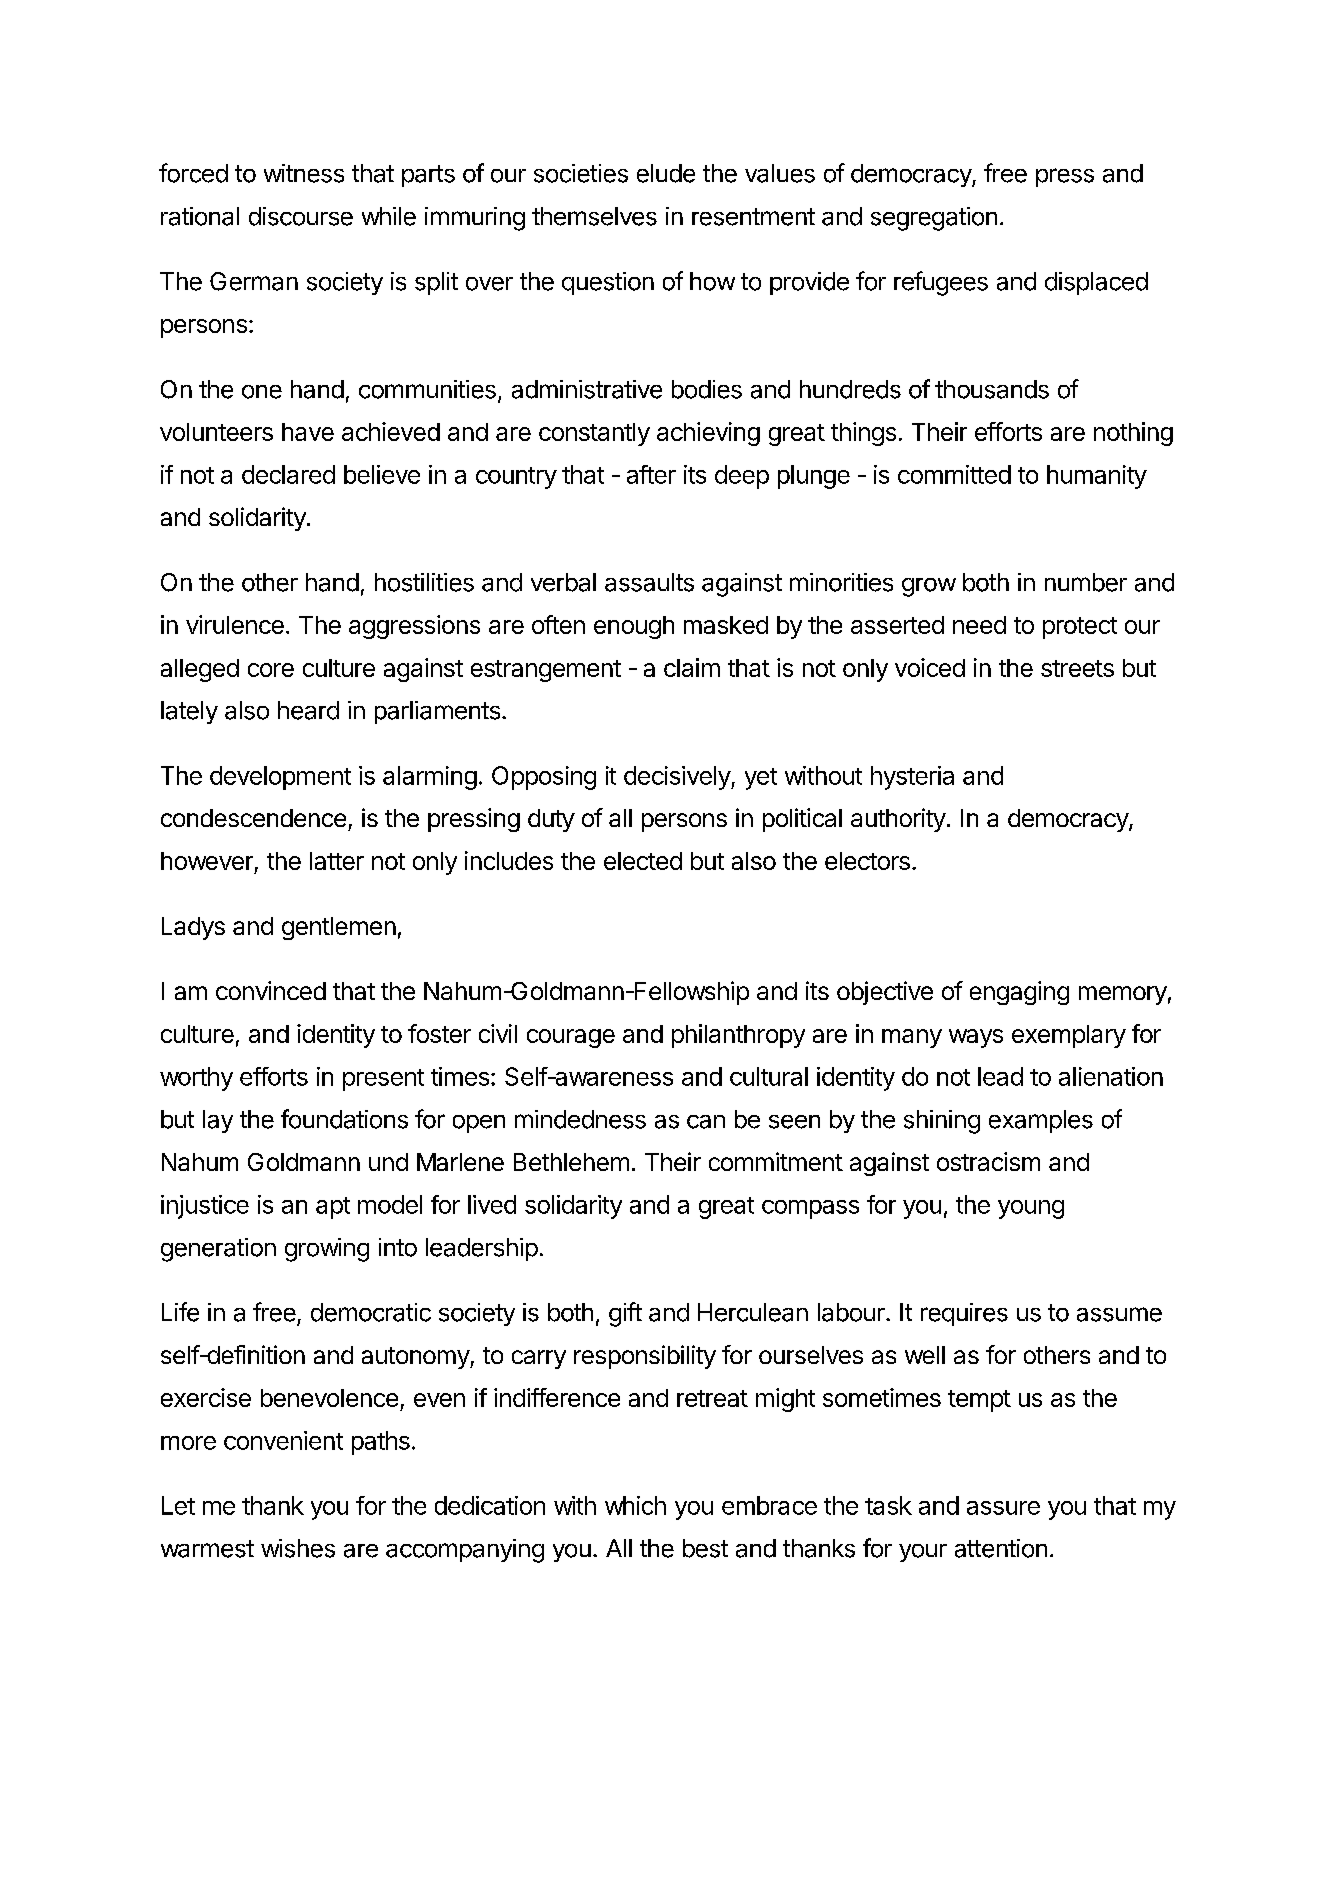 The height and width of the screenshot is (1894, 1339). What do you see at coordinates (934, 219) in the screenshot?
I see `segregation` at bounding box center [934, 219].
